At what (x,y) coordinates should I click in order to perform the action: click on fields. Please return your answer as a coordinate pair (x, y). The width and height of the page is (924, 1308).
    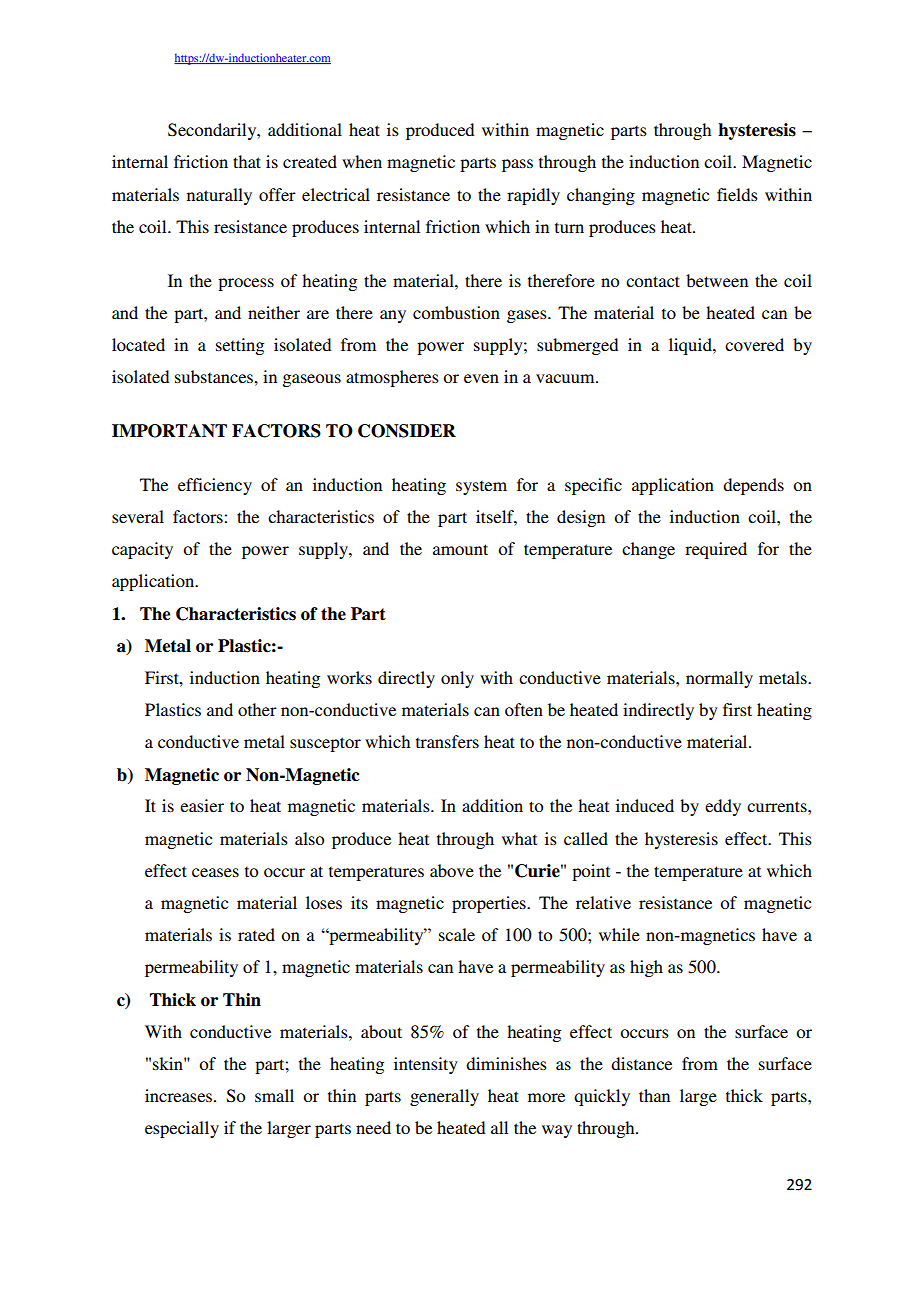
    Looking at the image, I should click on (737, 194).
